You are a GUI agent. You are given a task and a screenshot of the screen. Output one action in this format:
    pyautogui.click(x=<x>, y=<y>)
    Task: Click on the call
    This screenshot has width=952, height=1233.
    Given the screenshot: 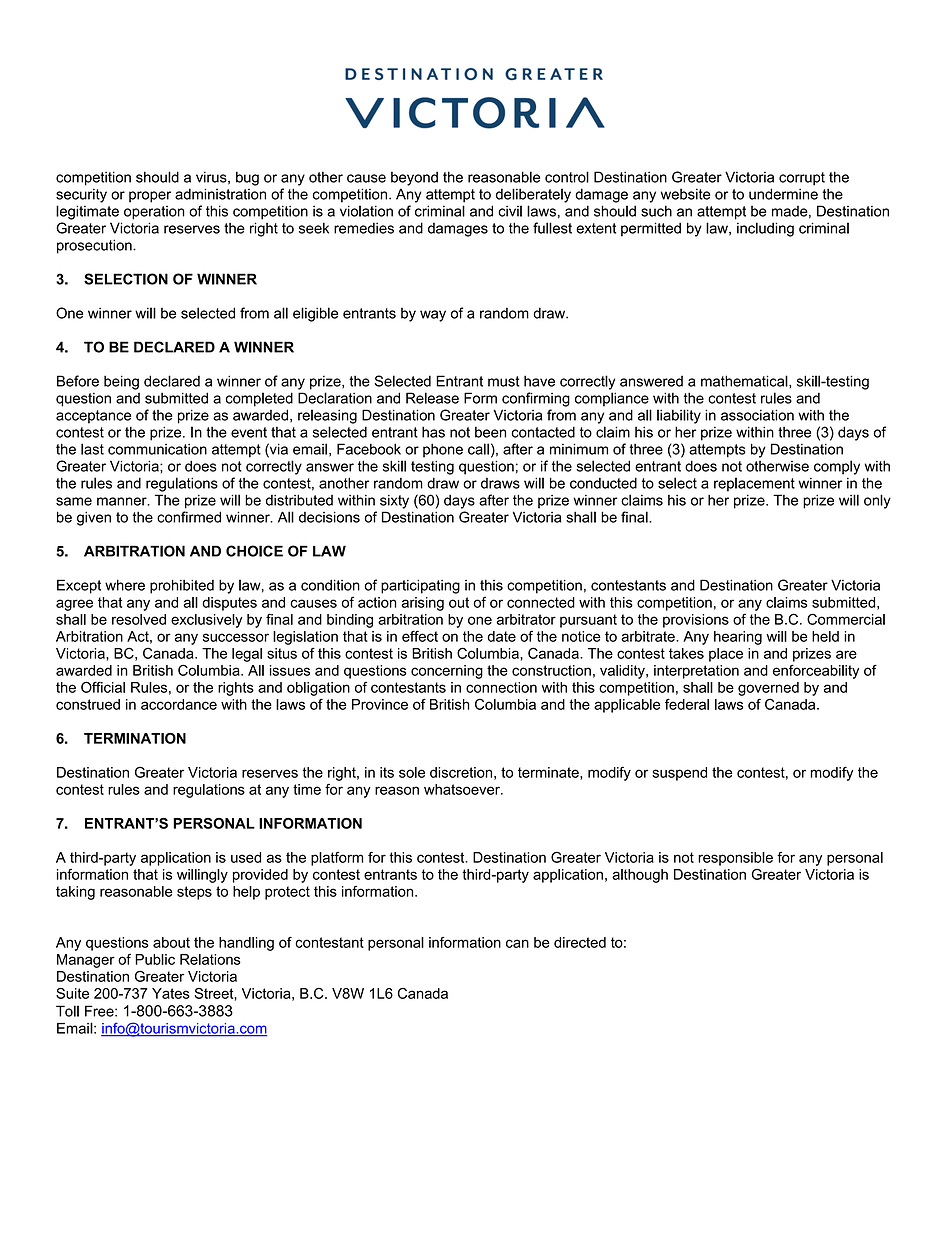 What is the action you would take?
    pyautogui.click(x=478, y=449)
